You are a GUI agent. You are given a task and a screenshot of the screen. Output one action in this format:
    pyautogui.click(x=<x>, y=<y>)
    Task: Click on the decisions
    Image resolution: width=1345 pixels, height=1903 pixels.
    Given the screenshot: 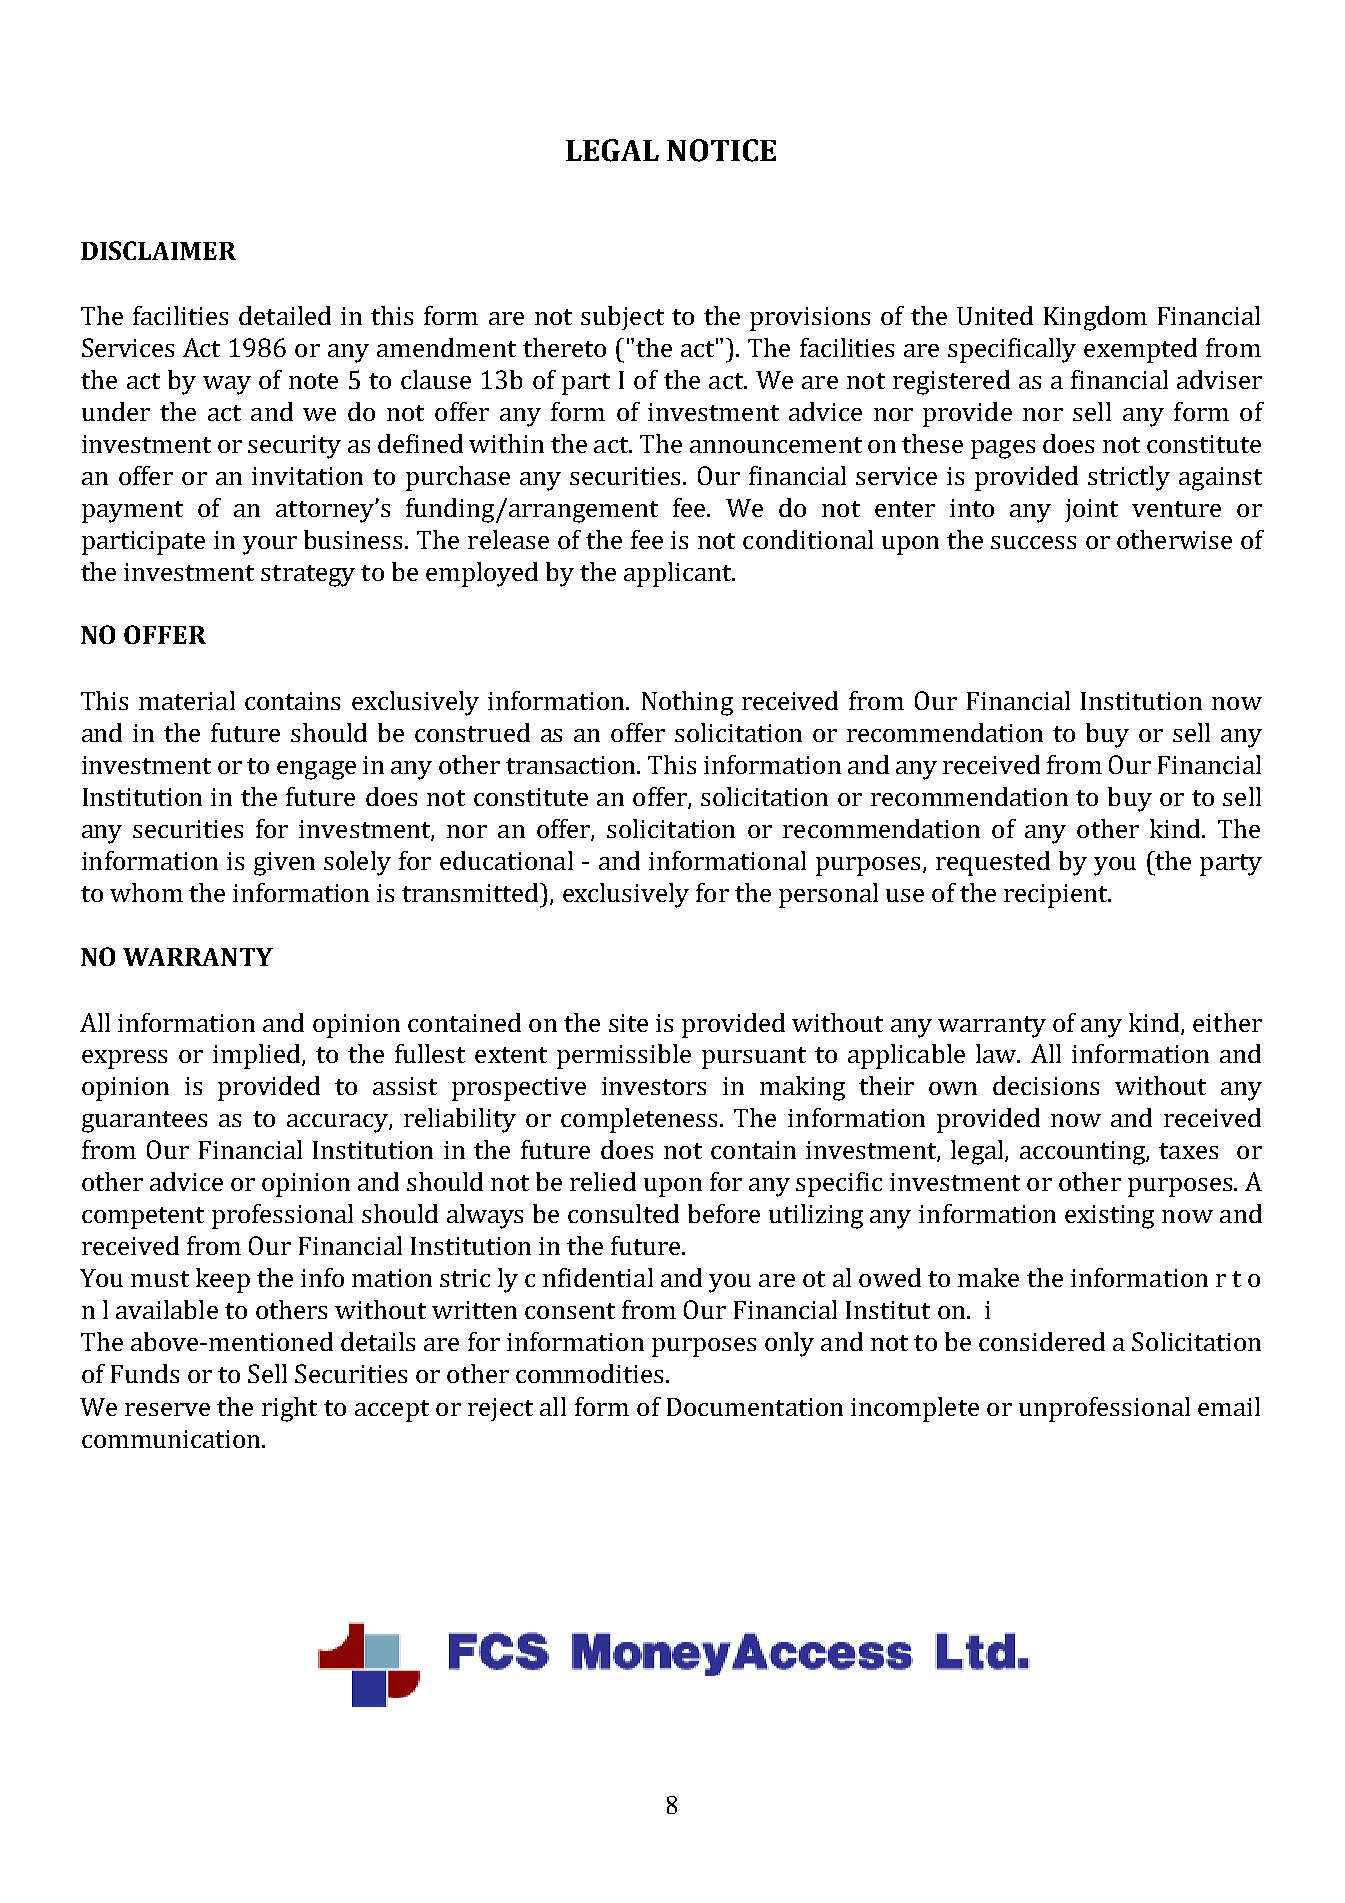 What is the action you would take?
    pyautogui.click(x=1046, y=1085)
